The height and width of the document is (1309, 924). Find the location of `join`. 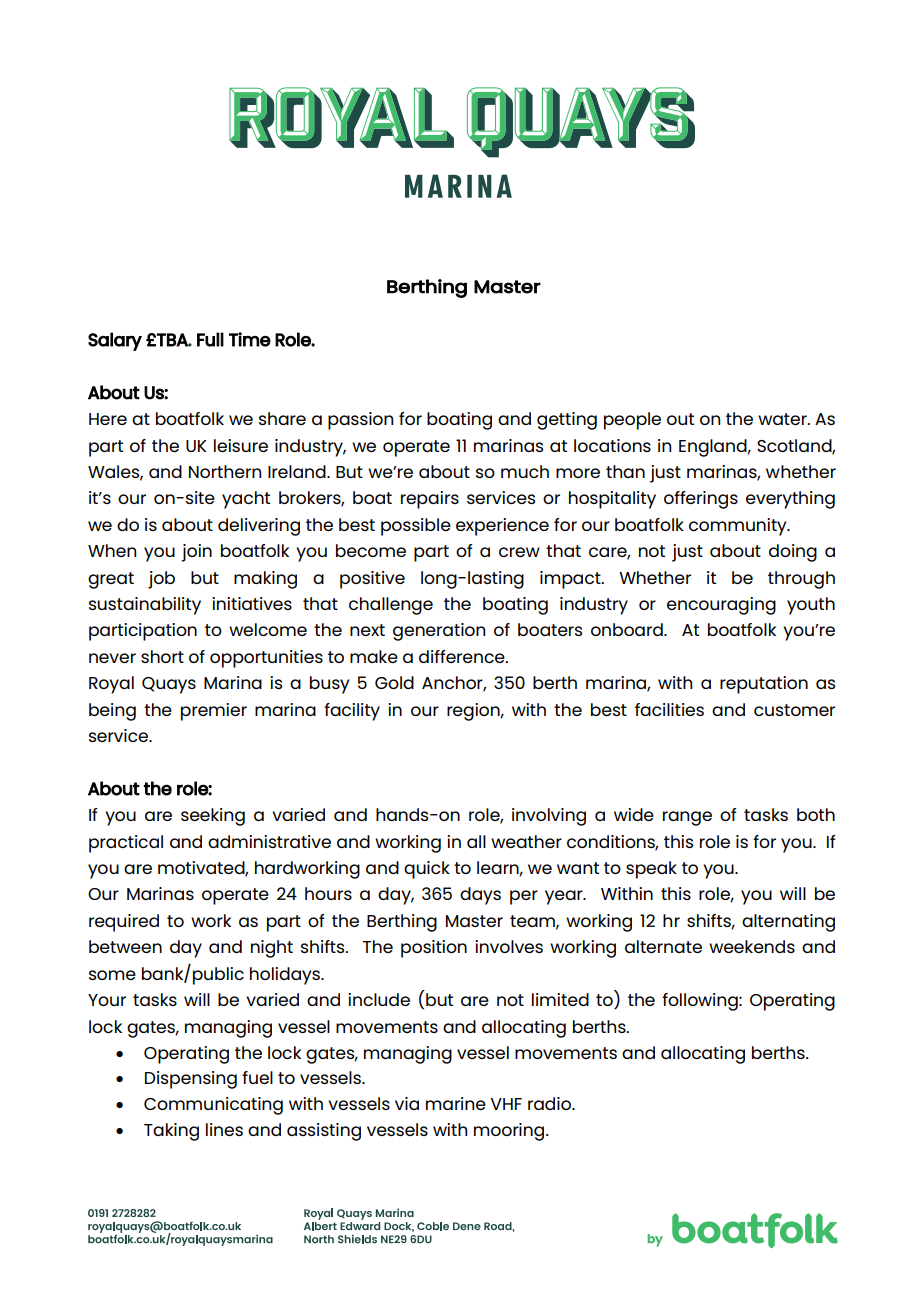

join is located at coordinates (196, 553).
